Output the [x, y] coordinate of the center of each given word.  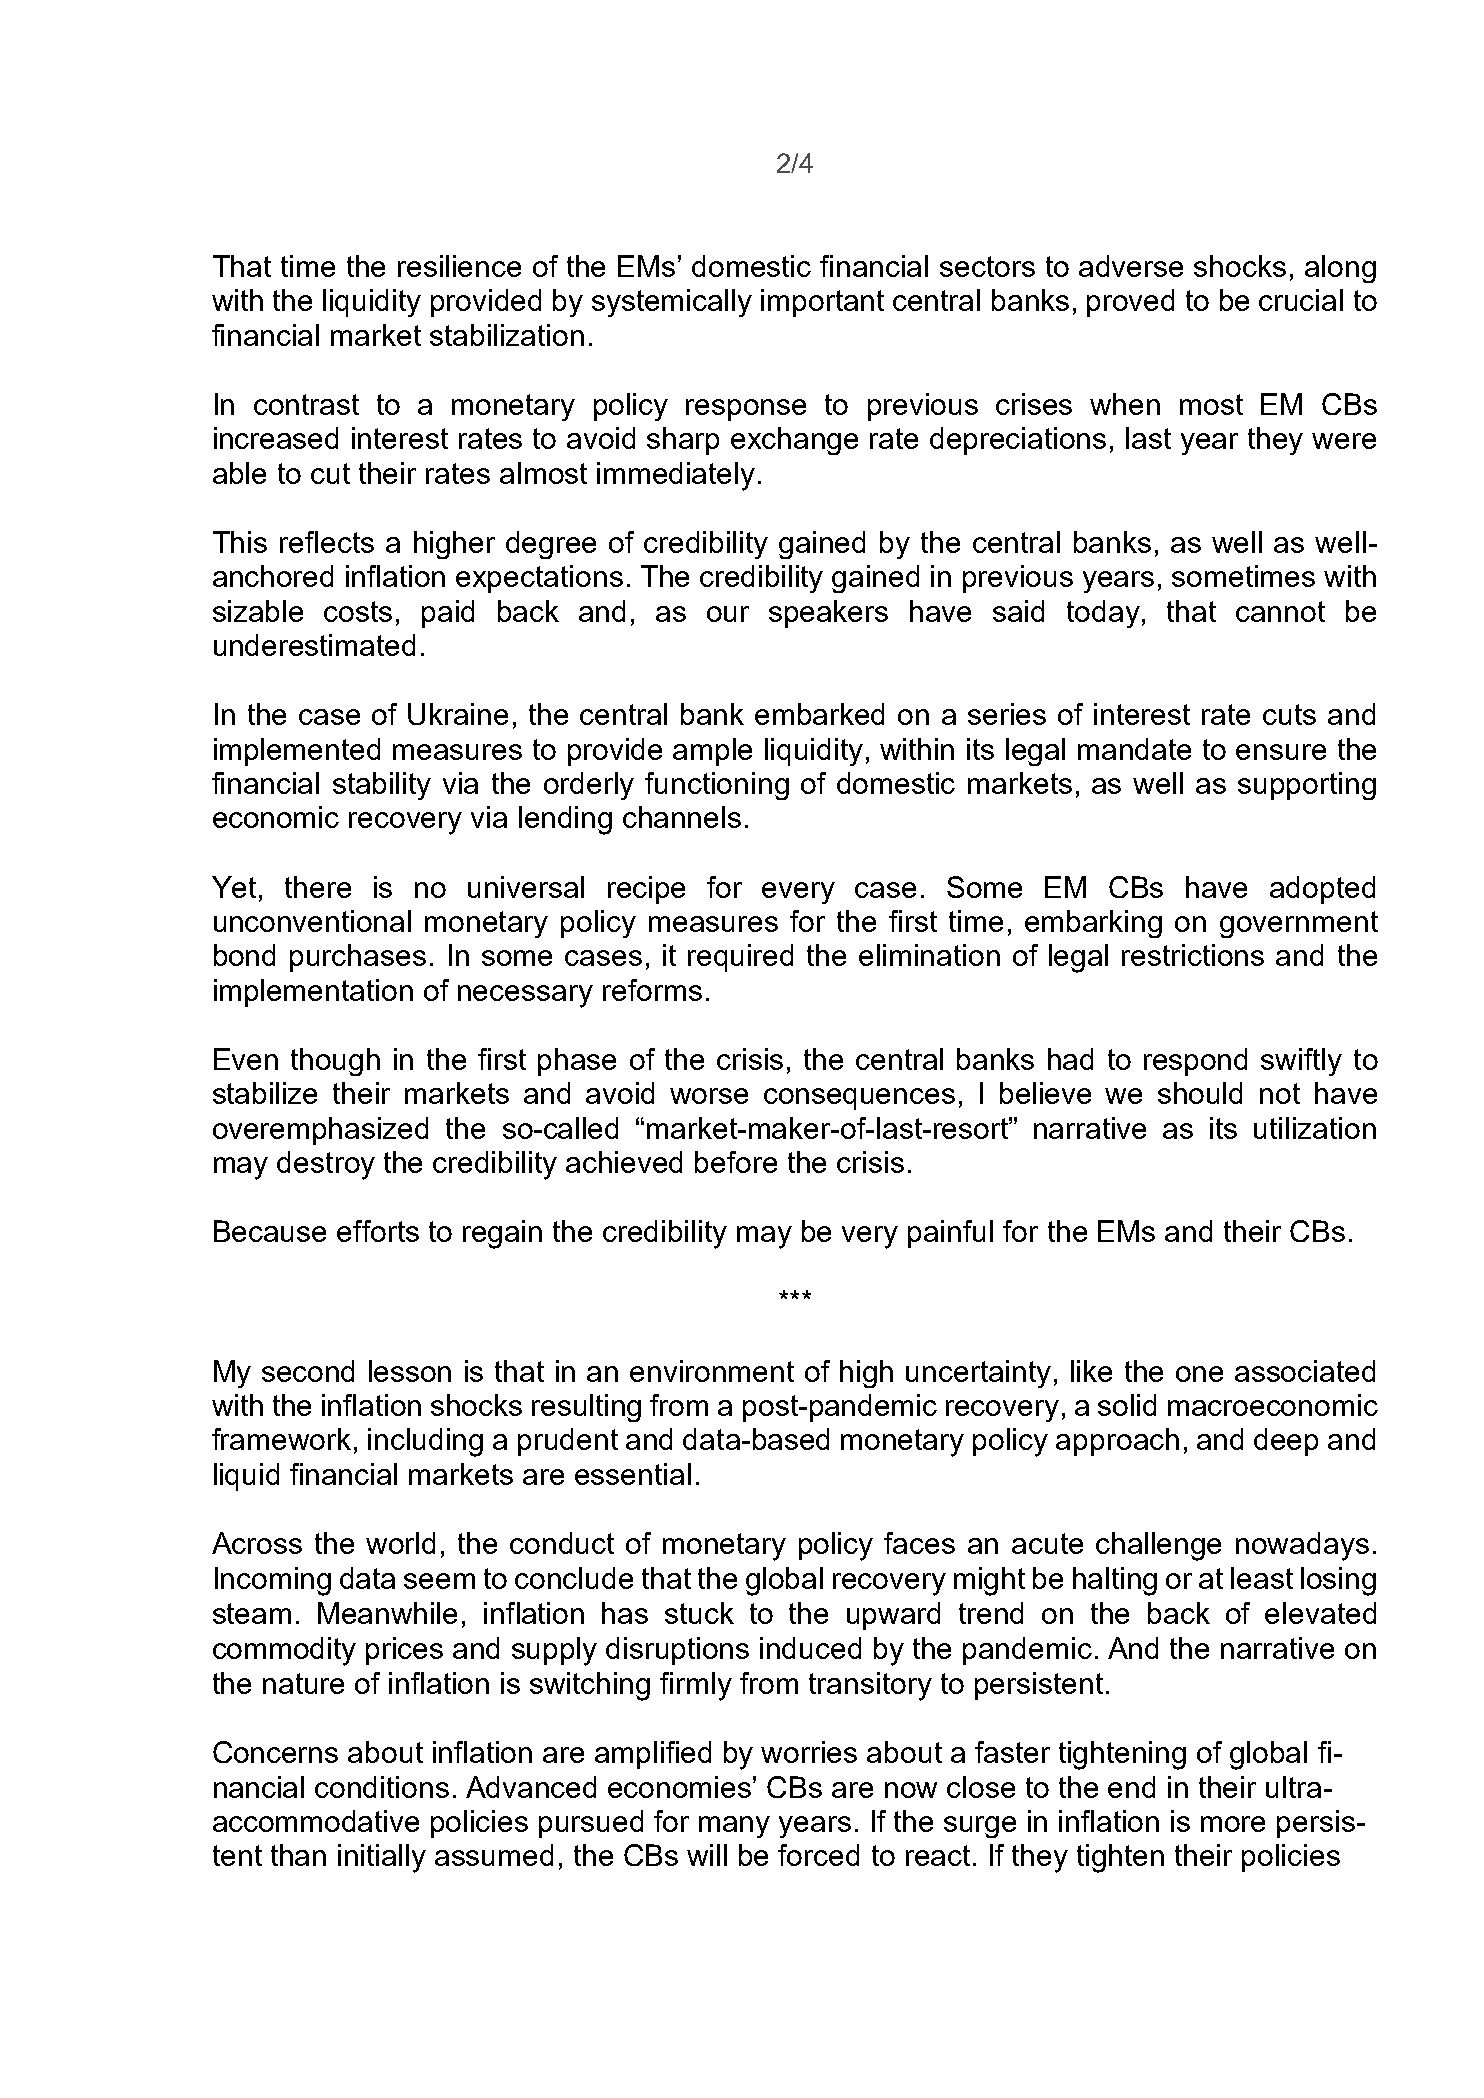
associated [1305, 1371]
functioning [717, 786]
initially [382, 1858]
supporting [1307, 786]
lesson [410, 1371]
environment [712, 1371]
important [822, 303]
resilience [459, 266]
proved [1130, 303]
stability [382, 786]
